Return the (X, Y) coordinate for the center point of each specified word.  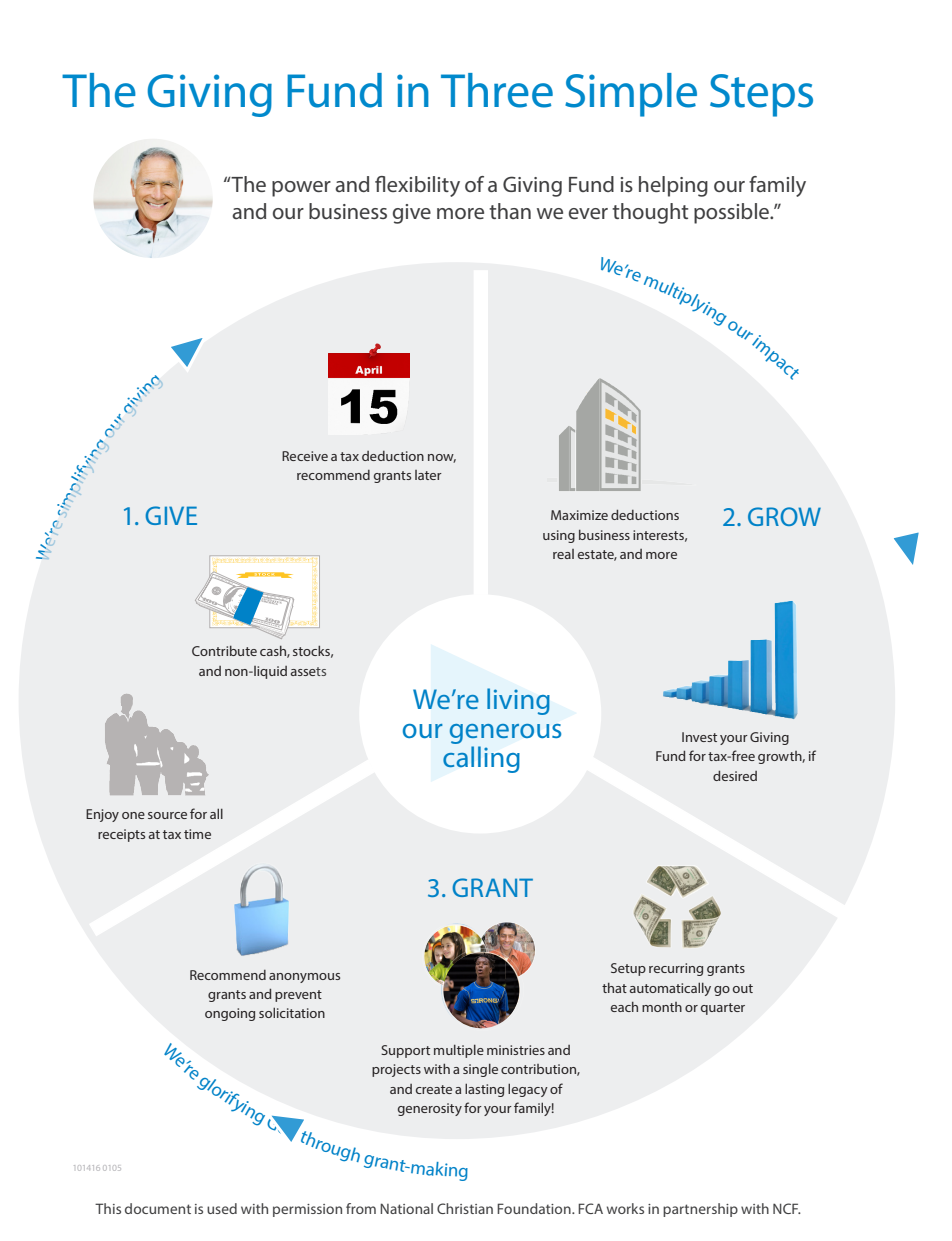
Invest (699, 737)
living (518, 701)
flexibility (417, 186)
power (301, 189)
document (158, 1208)
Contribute (224, 650)
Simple (631, 95)
